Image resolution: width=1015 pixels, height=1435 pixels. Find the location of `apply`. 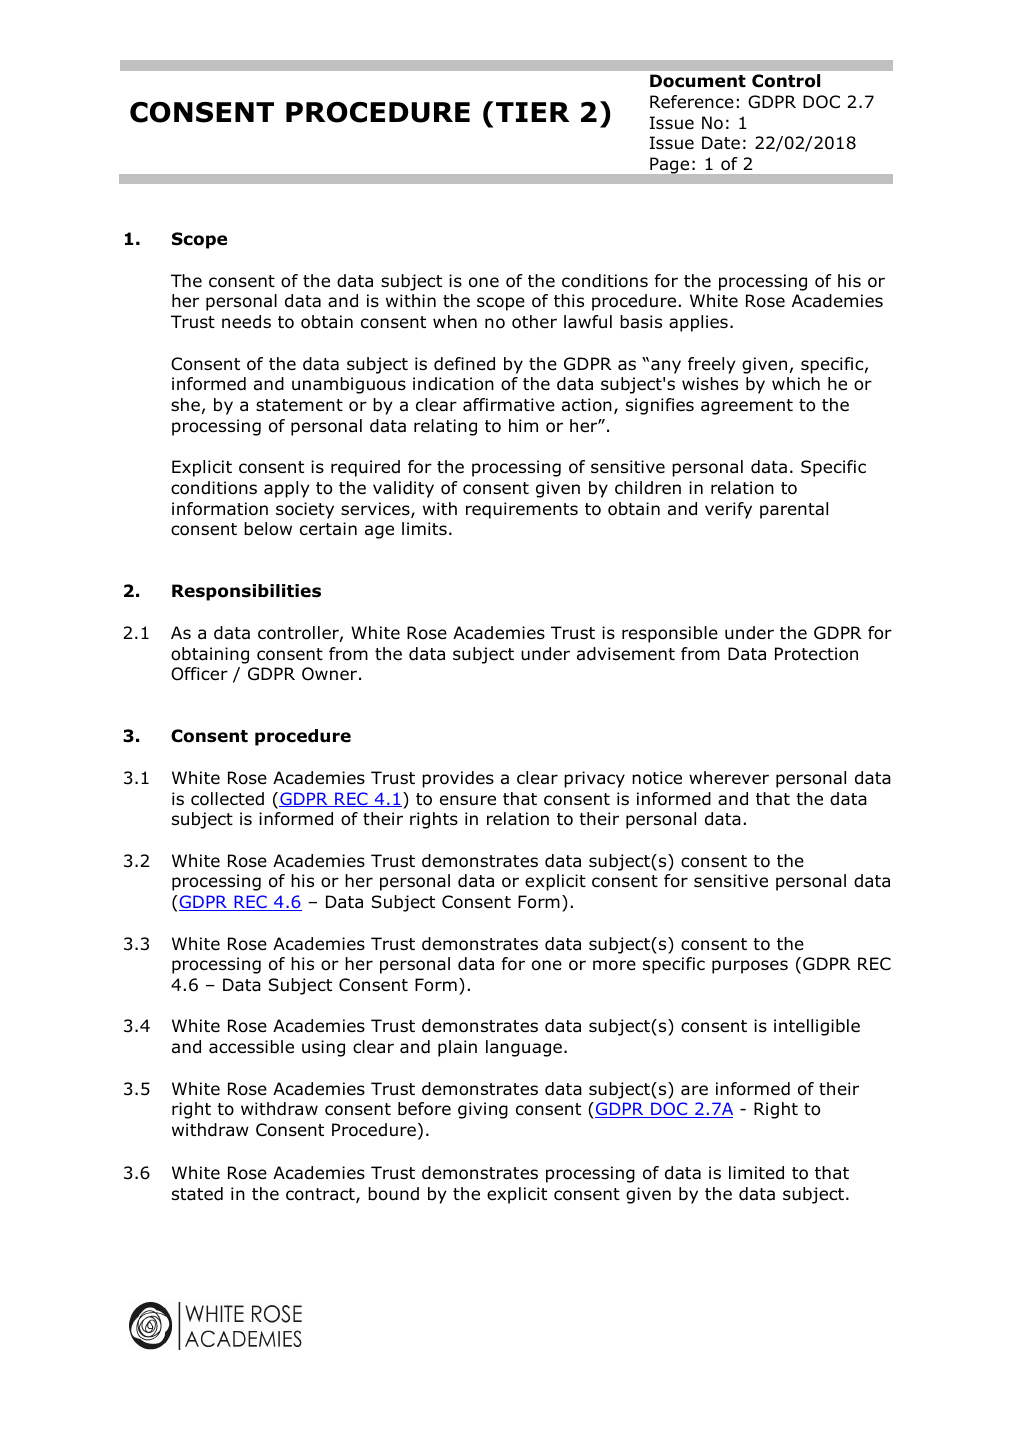

apply is located at coordinates (287, 489).
